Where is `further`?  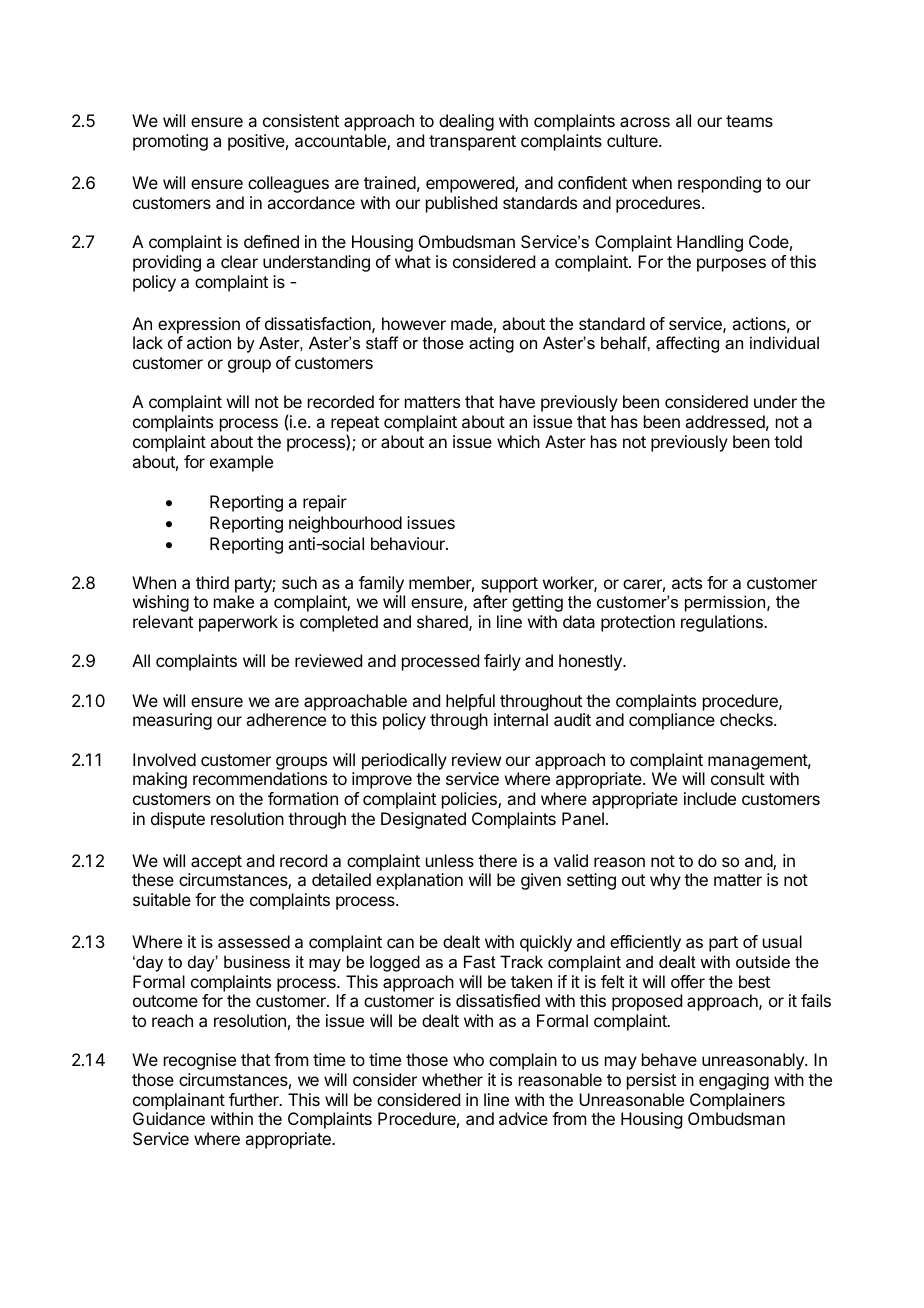 further is located at coordinates (255, 1099).
